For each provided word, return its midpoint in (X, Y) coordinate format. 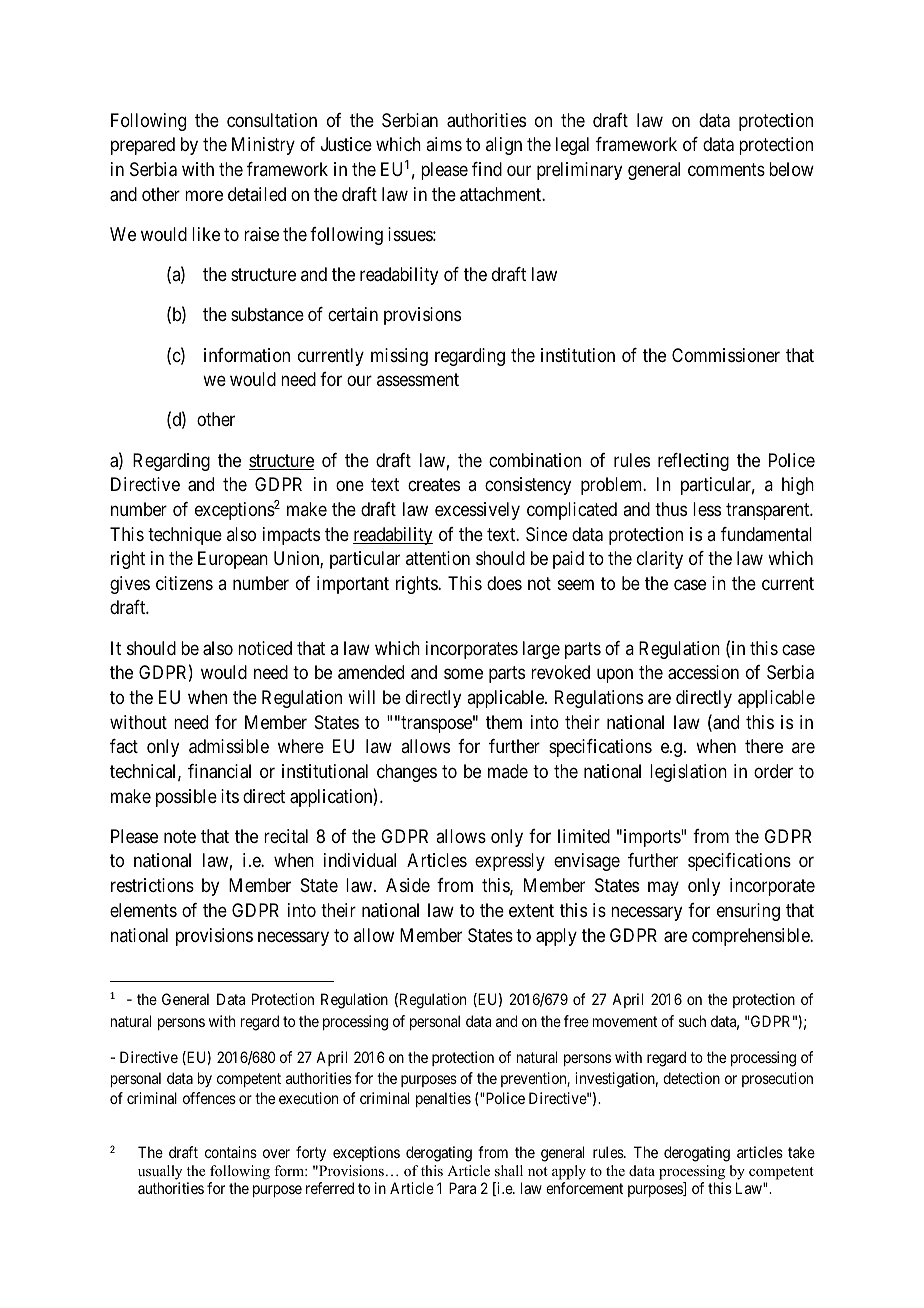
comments (726, 169)
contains (231, 1152)
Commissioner (726, 355)
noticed (265, 648)
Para (462, 1188)
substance (267, 314)
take (801, 1152)
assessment (418, 379)
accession (703, 672)
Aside (408, 885)
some (463, 674)
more (204, 195)
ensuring (748, 912)
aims (444, 144)
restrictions (152, 885)
